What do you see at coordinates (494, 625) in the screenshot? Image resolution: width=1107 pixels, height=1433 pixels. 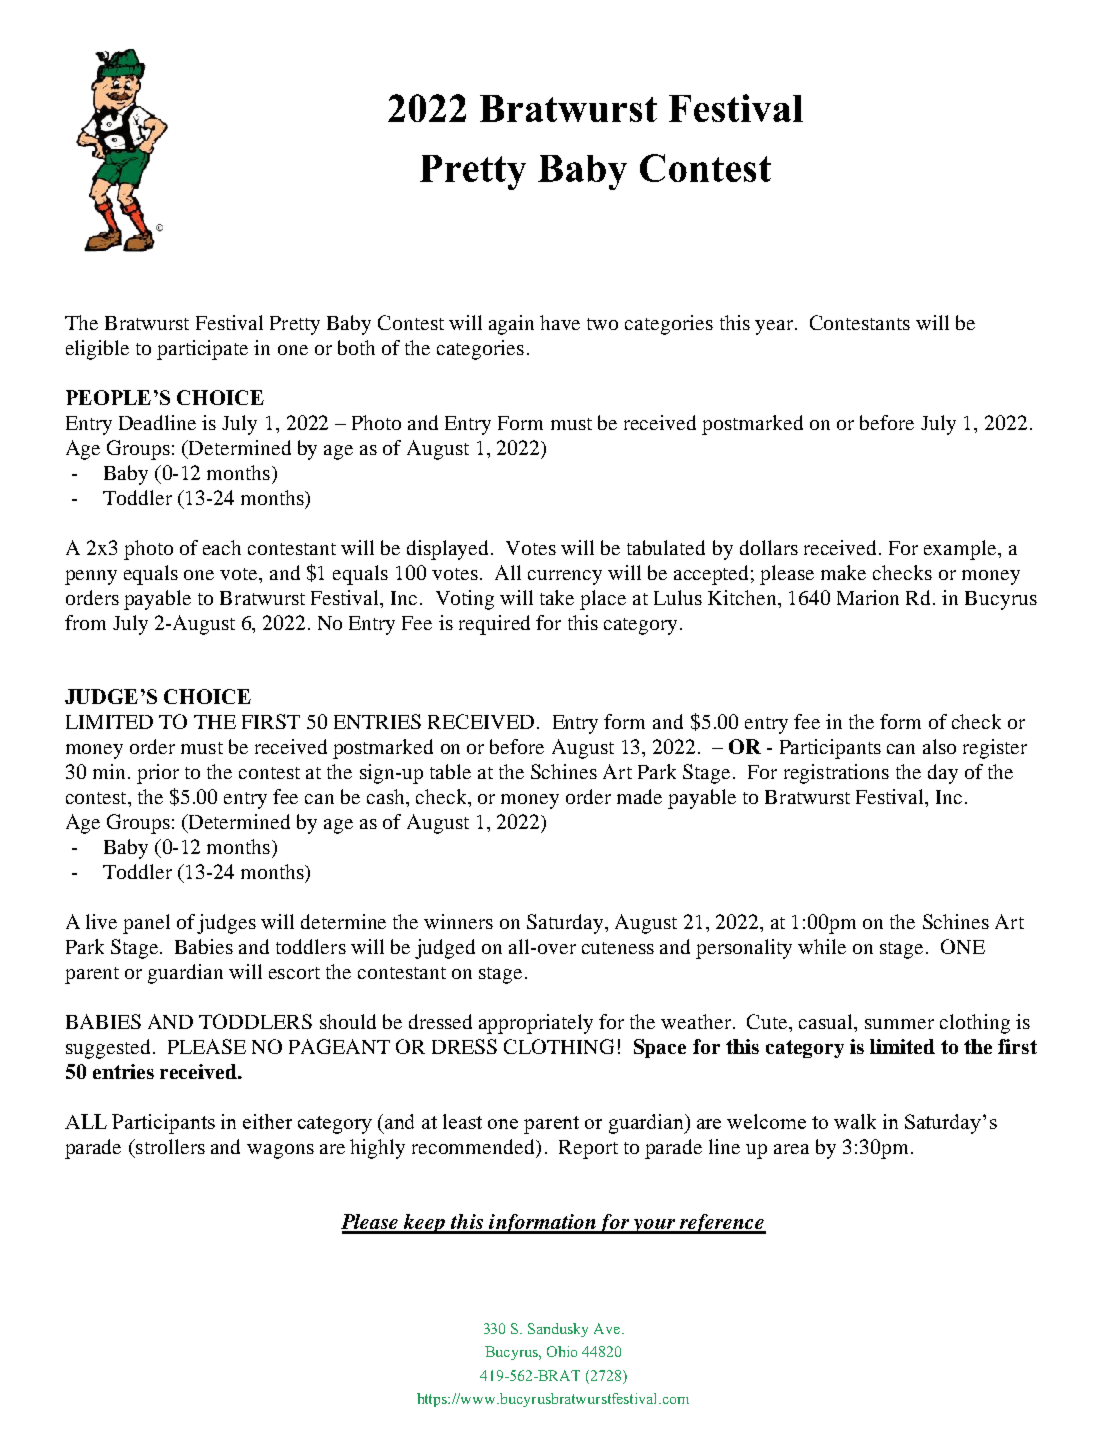 I see `required` at bounding box center [494, 625].
